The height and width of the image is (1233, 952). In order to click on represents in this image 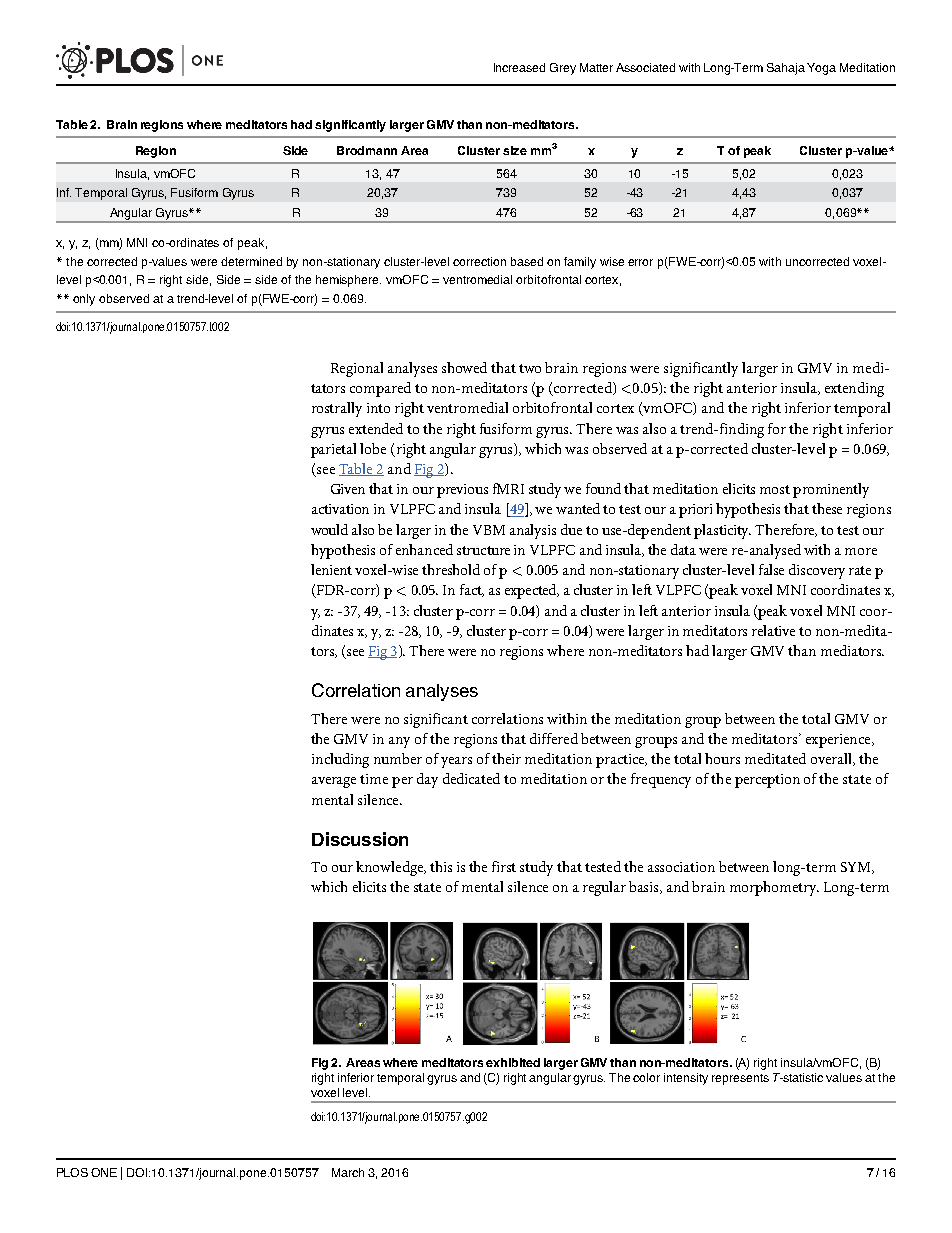, I will do `click(740, 1079)`.
